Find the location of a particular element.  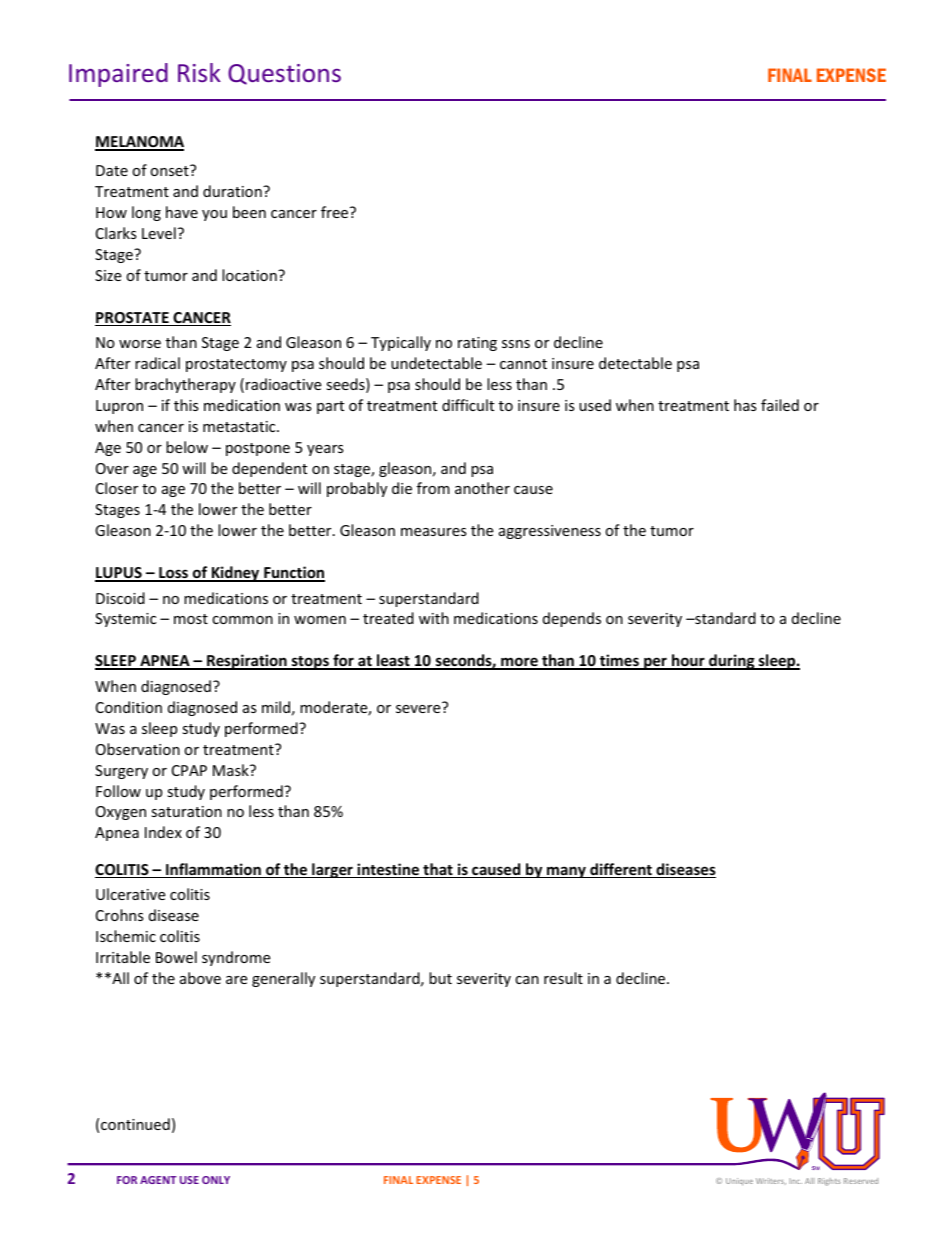

Risk is located at coordinates (199, 72).
